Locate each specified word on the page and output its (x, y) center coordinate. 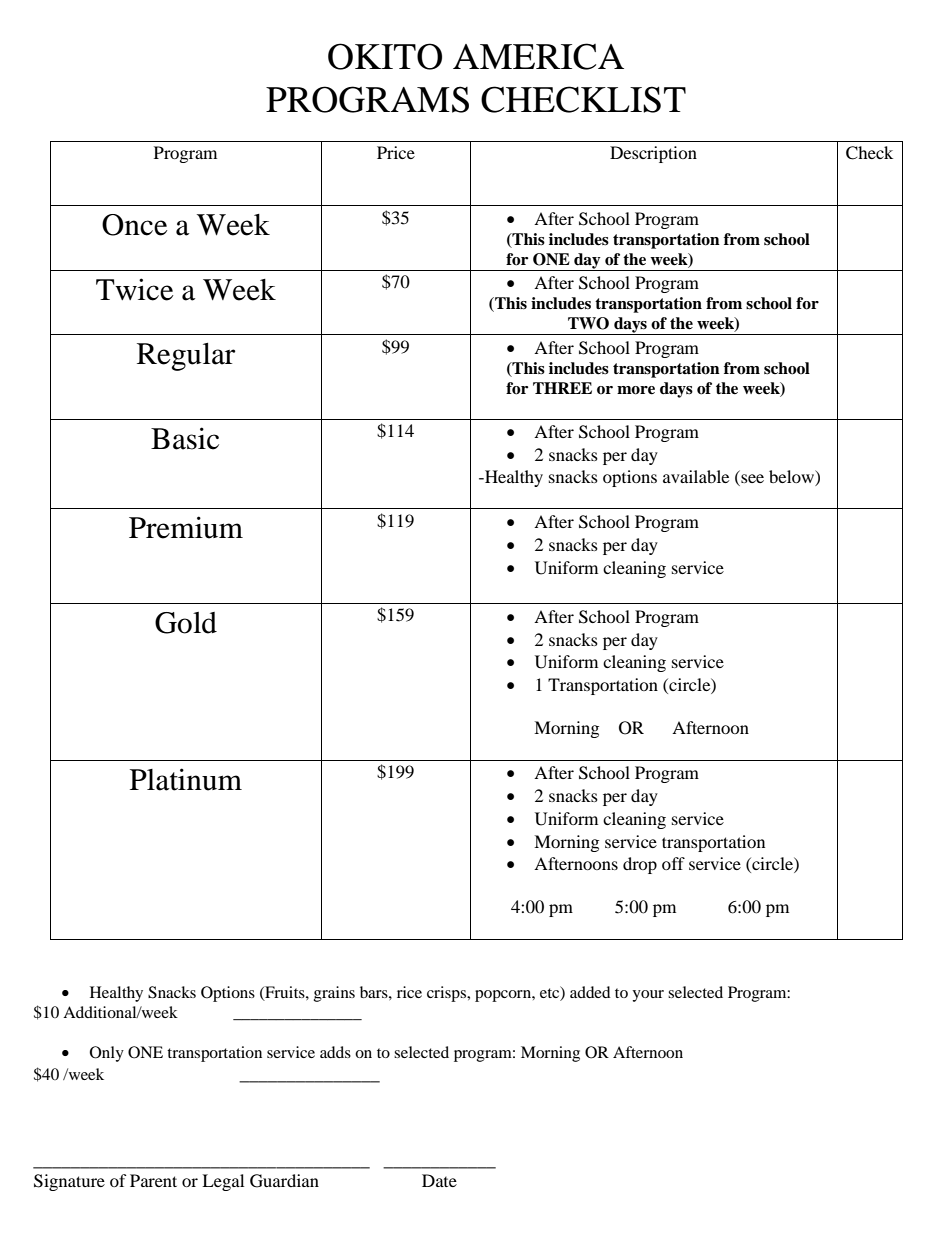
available (696, 476)
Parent (153, 1180)
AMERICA (538, 56)
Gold (186, 623)
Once (134, 225)
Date (439, 1180)
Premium (186, 527)
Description (653, 154)
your (648, 996)
